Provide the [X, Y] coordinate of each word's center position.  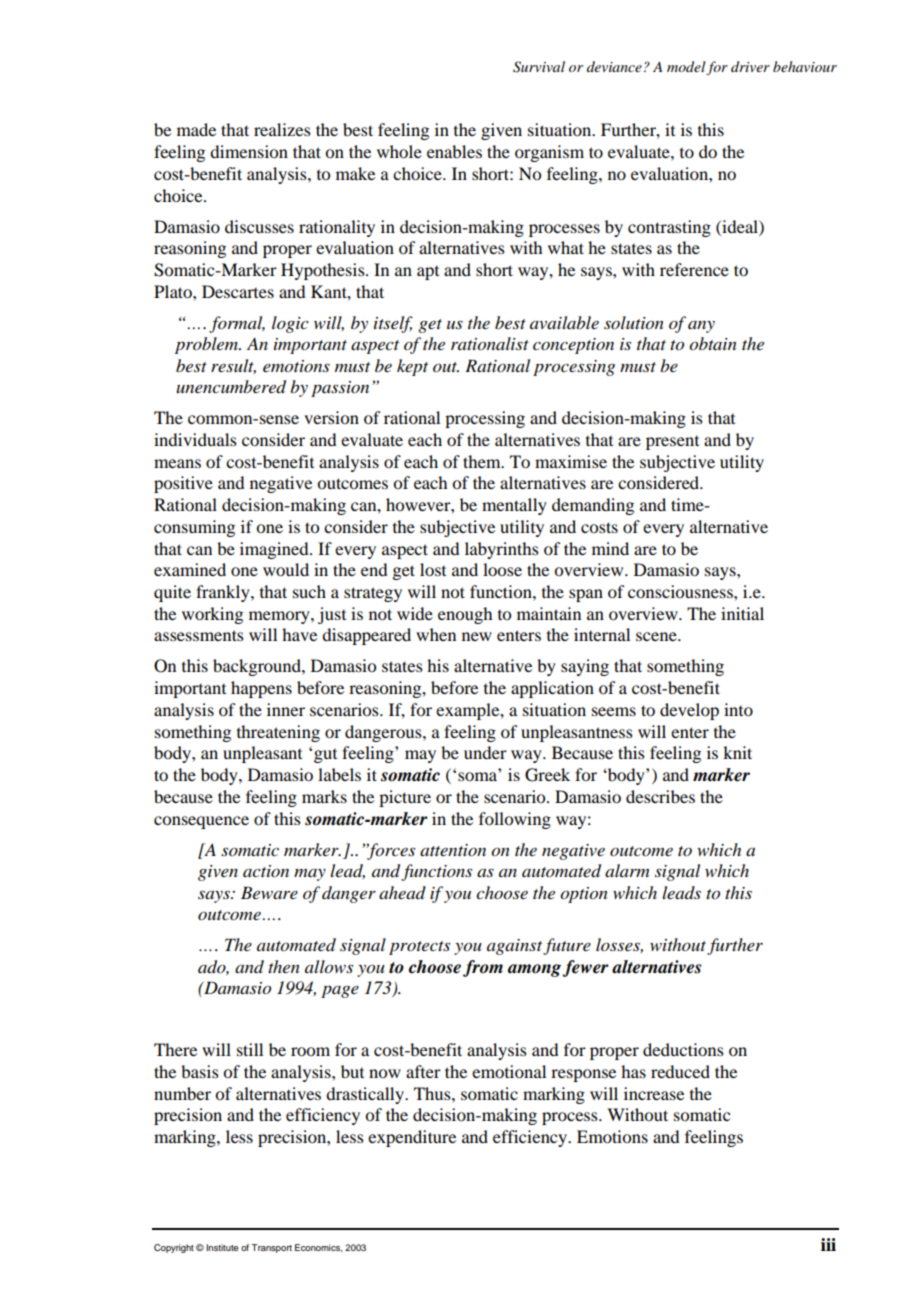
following [515, 820]
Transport [271, 1248]
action [266, 871]
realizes [282, 129]
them [483, 461]
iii [828, 1244]
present [672, 443]
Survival [539, 67]
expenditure [412, 1138]
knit [737, 752]
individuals [195, 439]
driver [750, 66]
